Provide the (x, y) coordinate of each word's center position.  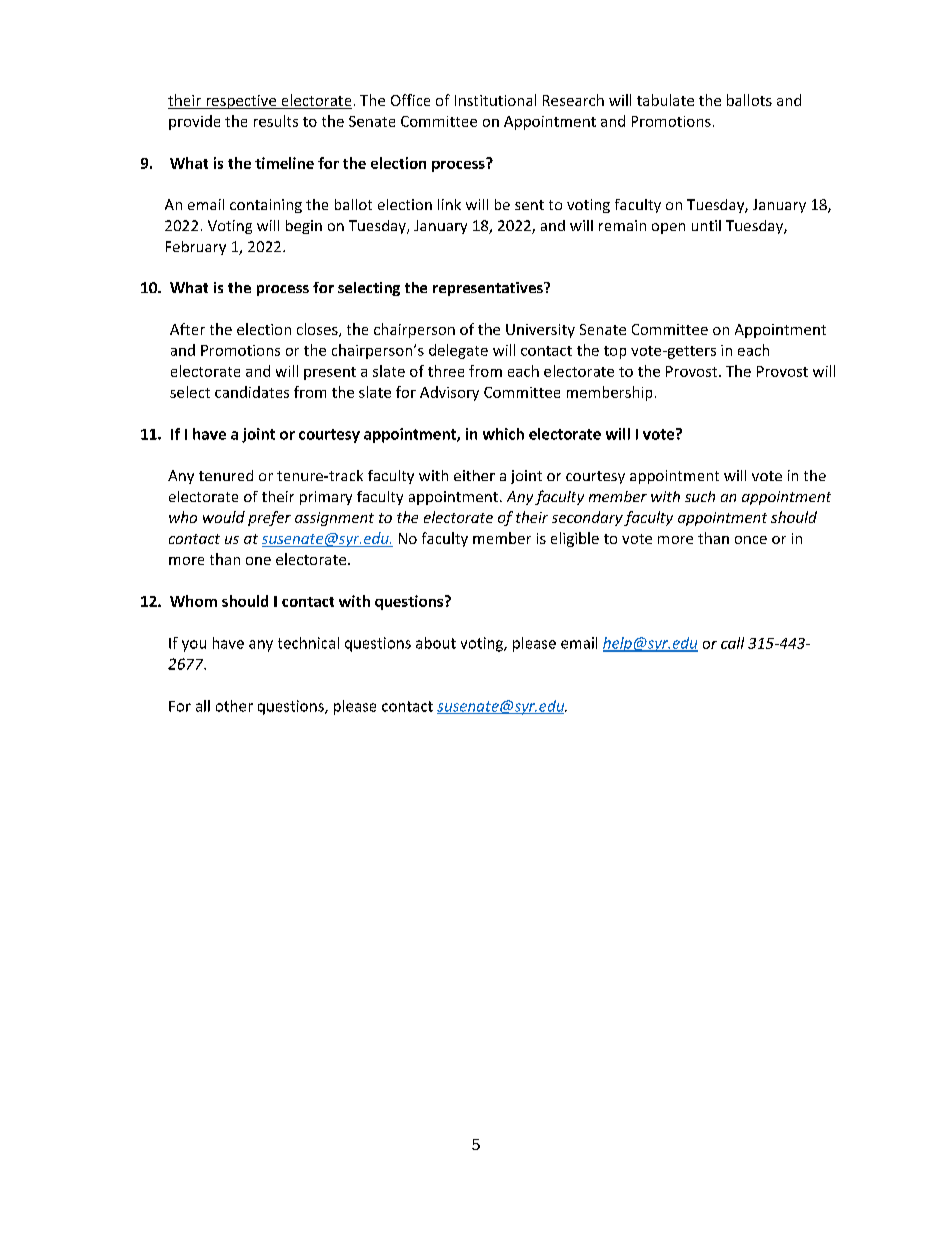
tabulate (665, 100)
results (276, 121)
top (615, 352)
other (234, 706)
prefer (269, 518)
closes (318, 330)
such (700, 496)
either (474, 475)
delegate (458, 351)
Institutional (495, 100)
